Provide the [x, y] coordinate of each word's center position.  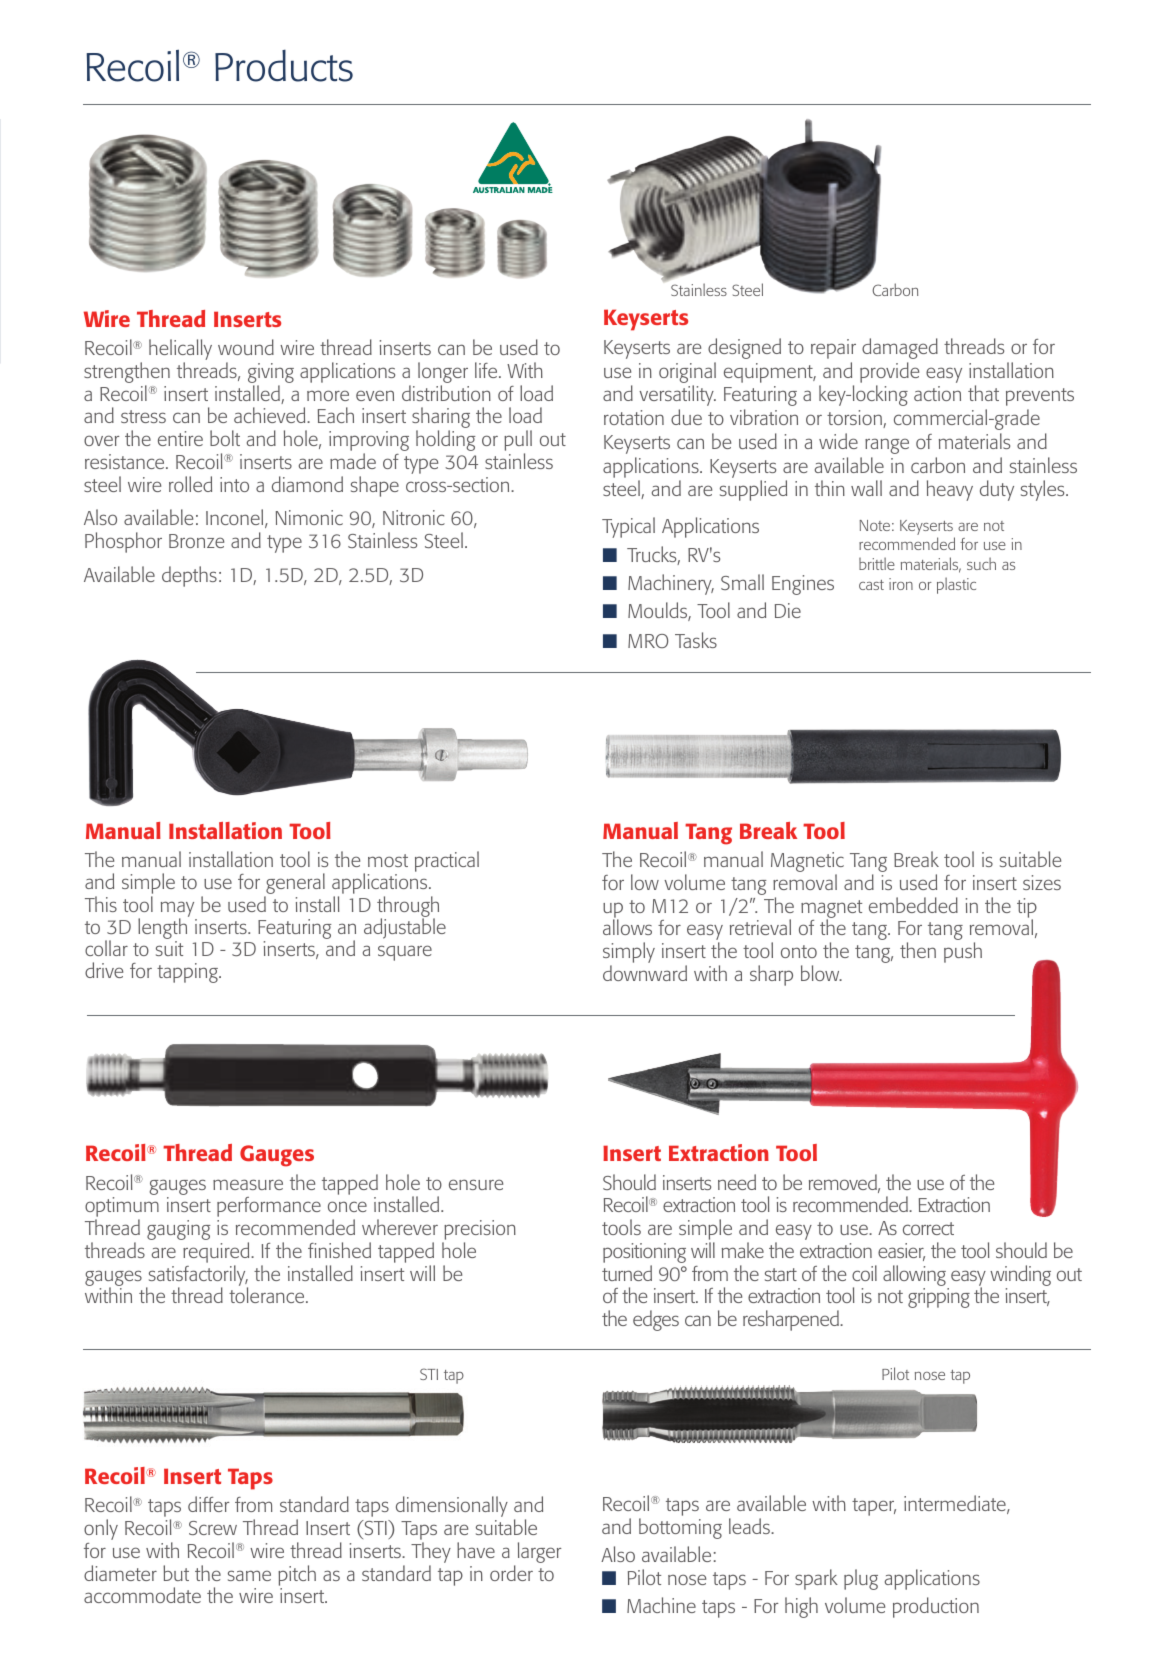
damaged [900, 348]
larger [539, 1552]
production [936, 1607]
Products [284, 66]
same [249, 1575]
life [487, 370]
